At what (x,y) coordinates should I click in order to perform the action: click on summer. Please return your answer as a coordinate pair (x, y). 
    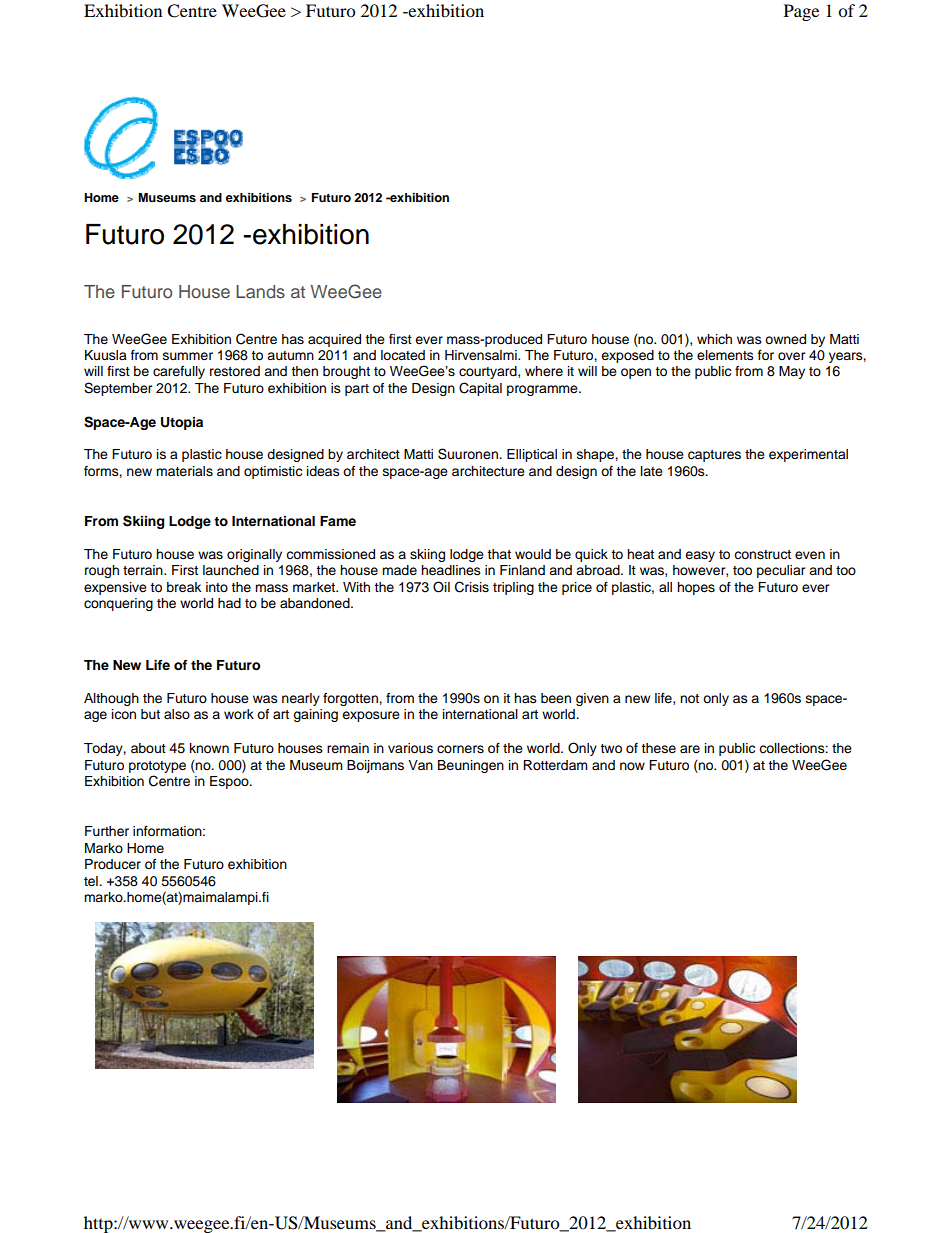
    Looking at the image, I should click on (188, 356).
